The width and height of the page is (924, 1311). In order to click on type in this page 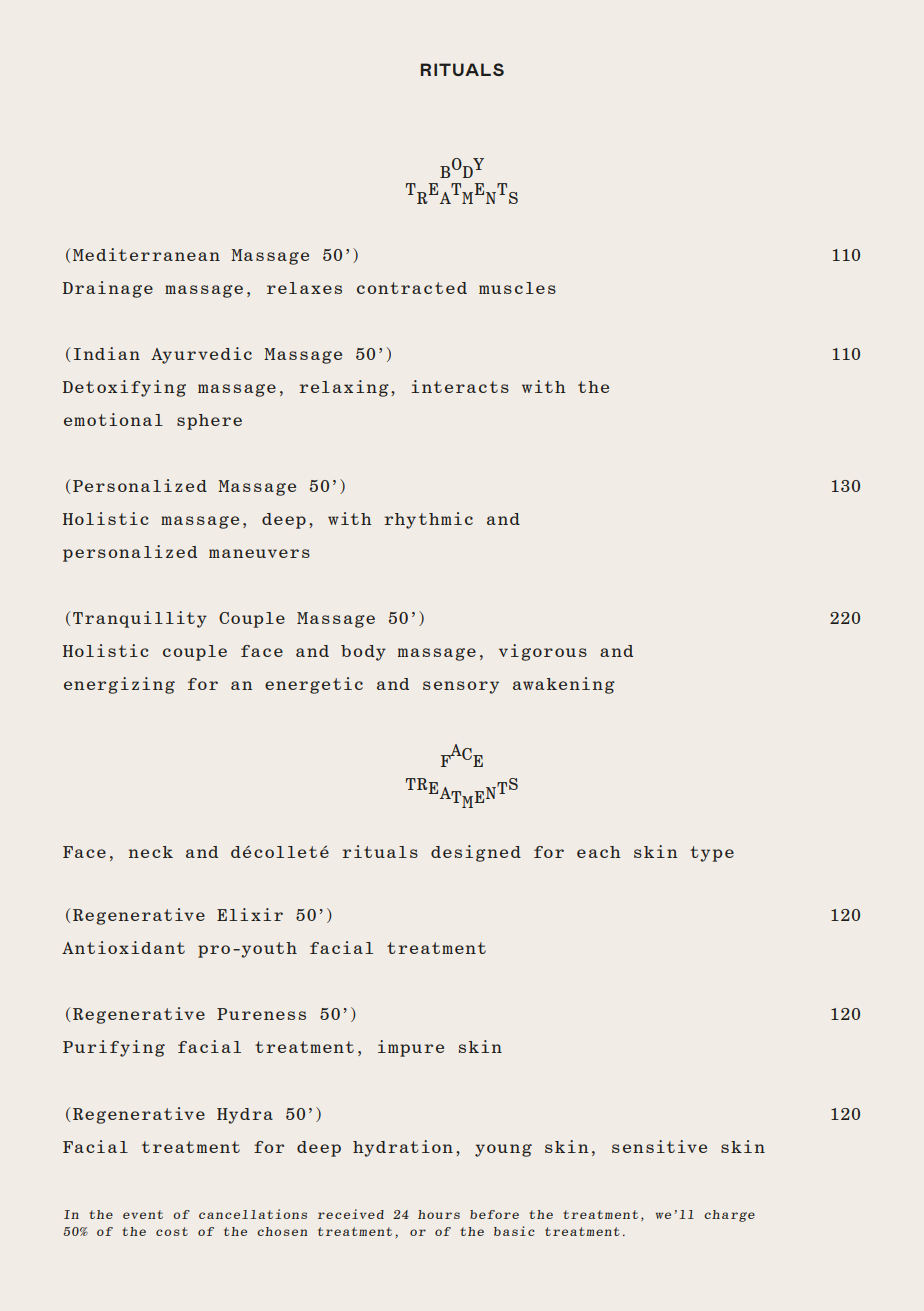, I will do `click(712, 854)`.
